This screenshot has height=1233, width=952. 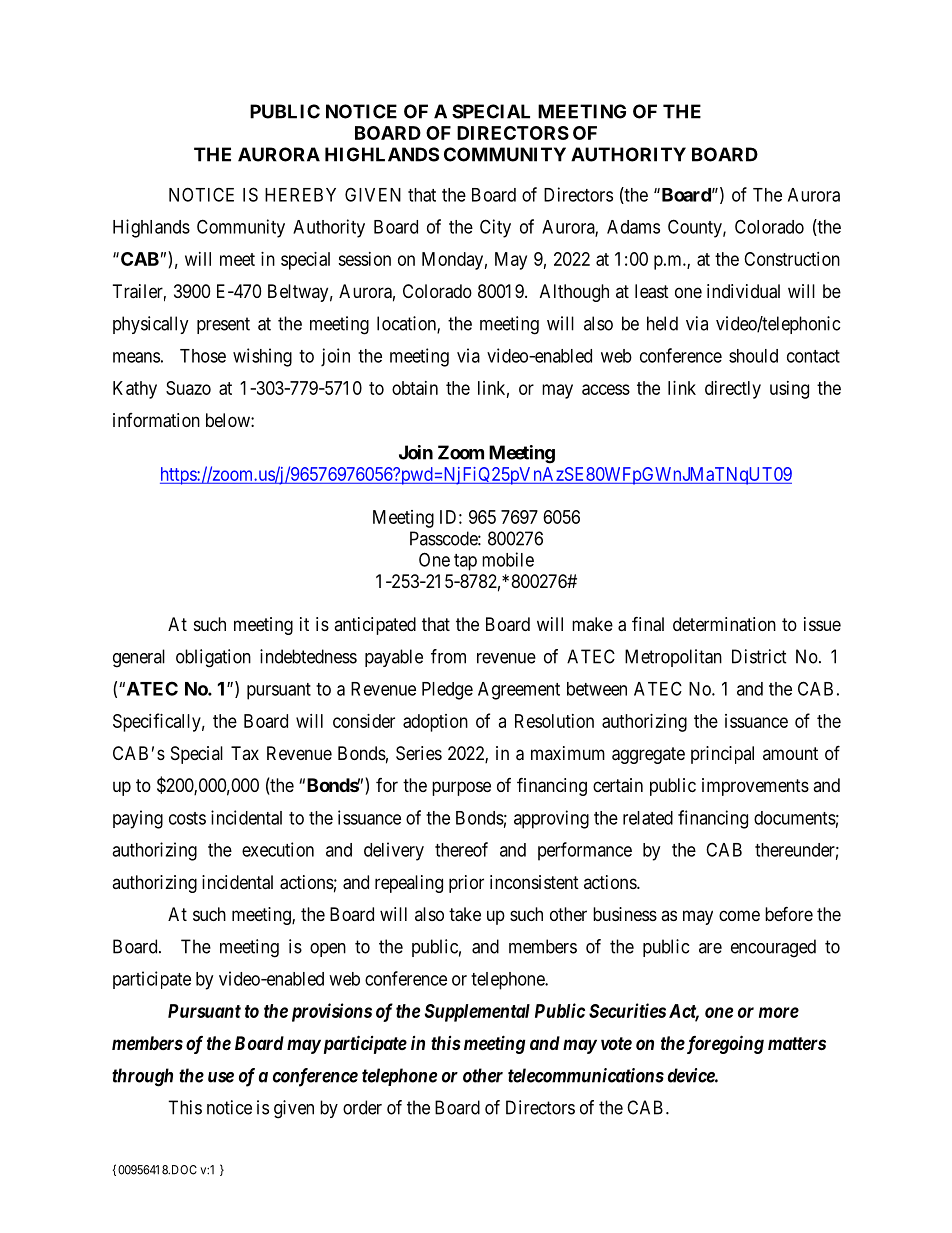 What do you see at coordinates (300, 195) in the screenshot?
I see `HEREBY` at bounding box center [300, 195].
